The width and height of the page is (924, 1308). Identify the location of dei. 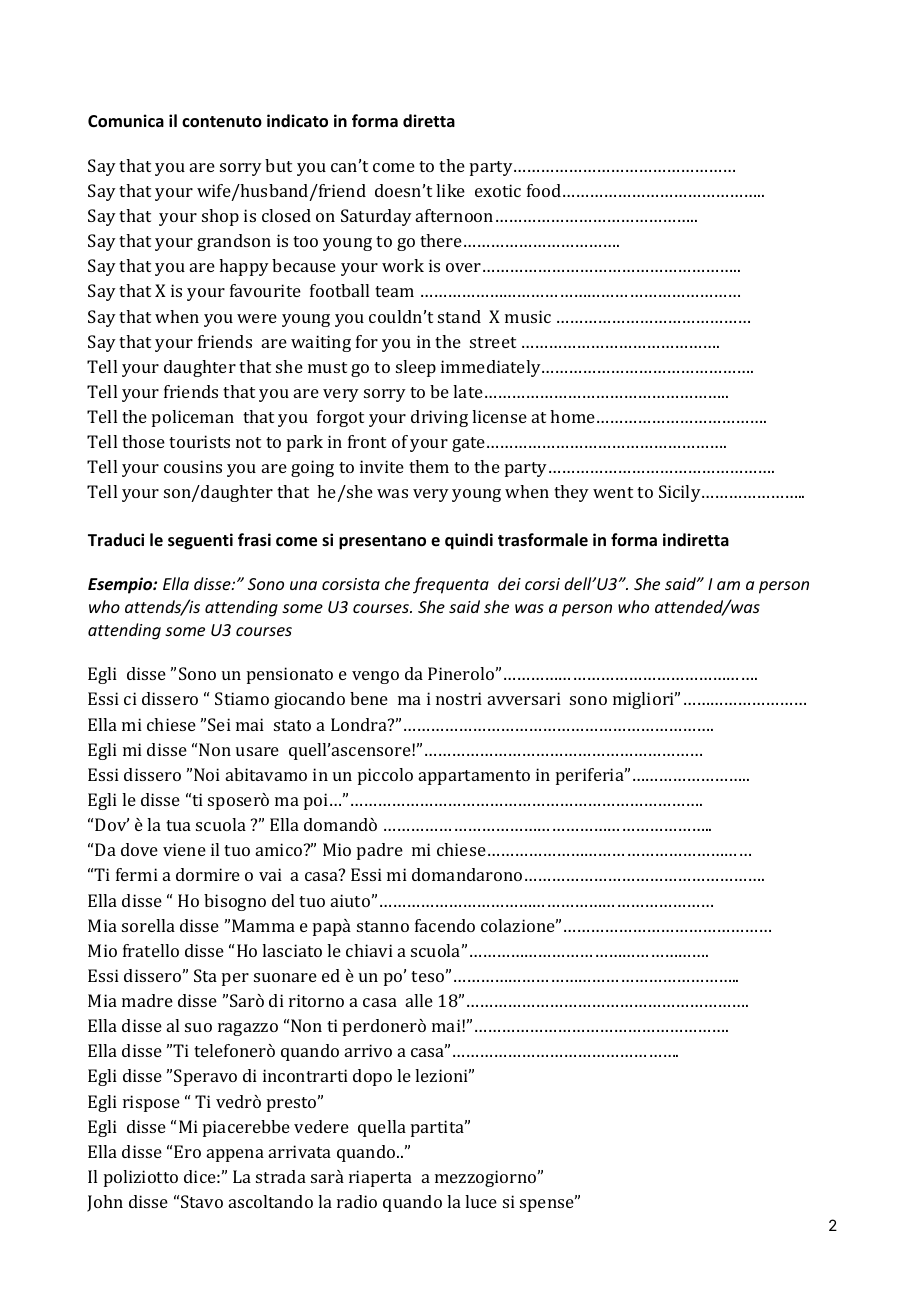
(509, 583).
